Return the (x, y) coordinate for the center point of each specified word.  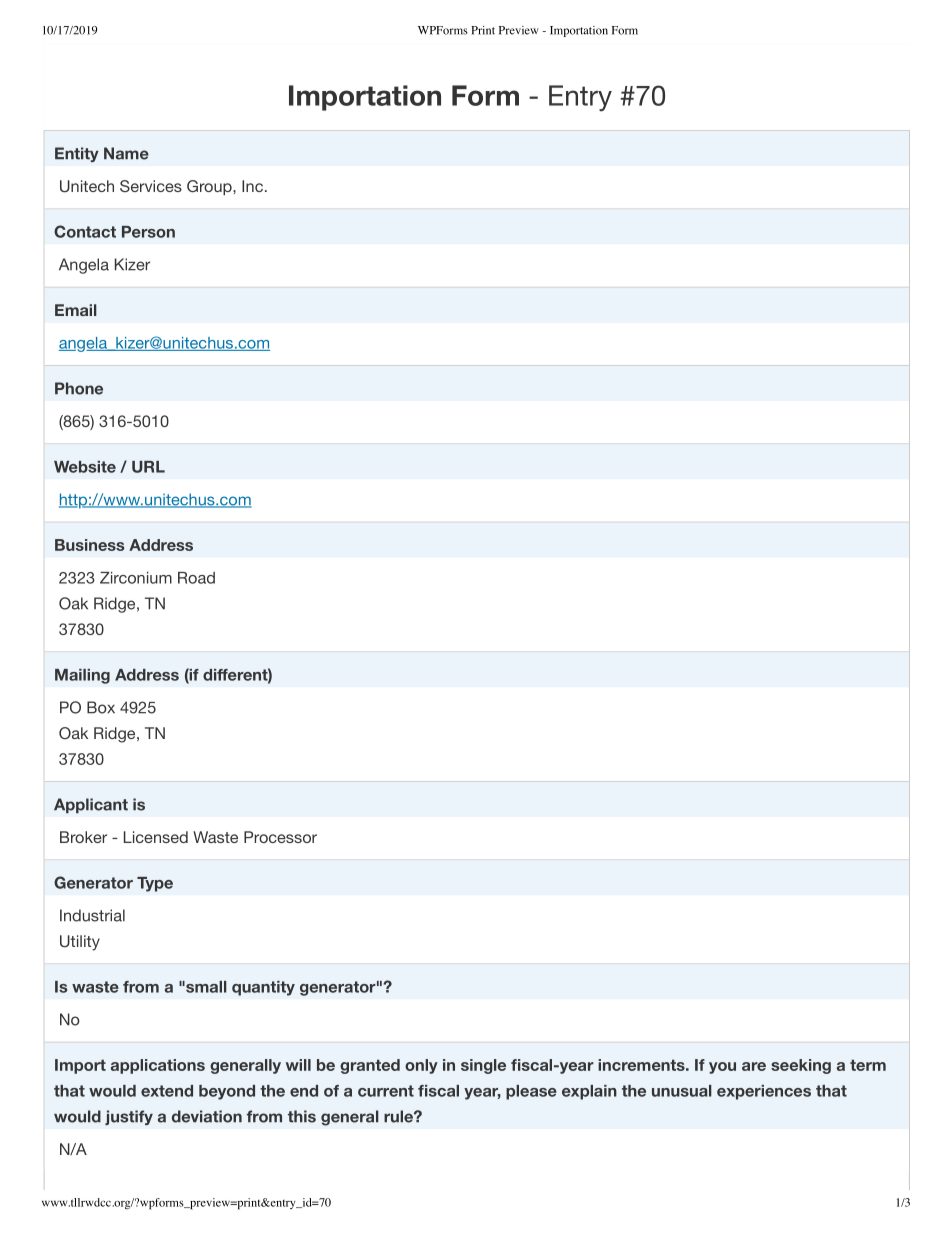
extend (167, 1091)
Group (210, 187)
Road (196, 578)
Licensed (156, 837)
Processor (280, 837)
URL (148, 467)
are (754, 1066)
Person (148, 232)
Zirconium (136, 578)
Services (151, 186)
